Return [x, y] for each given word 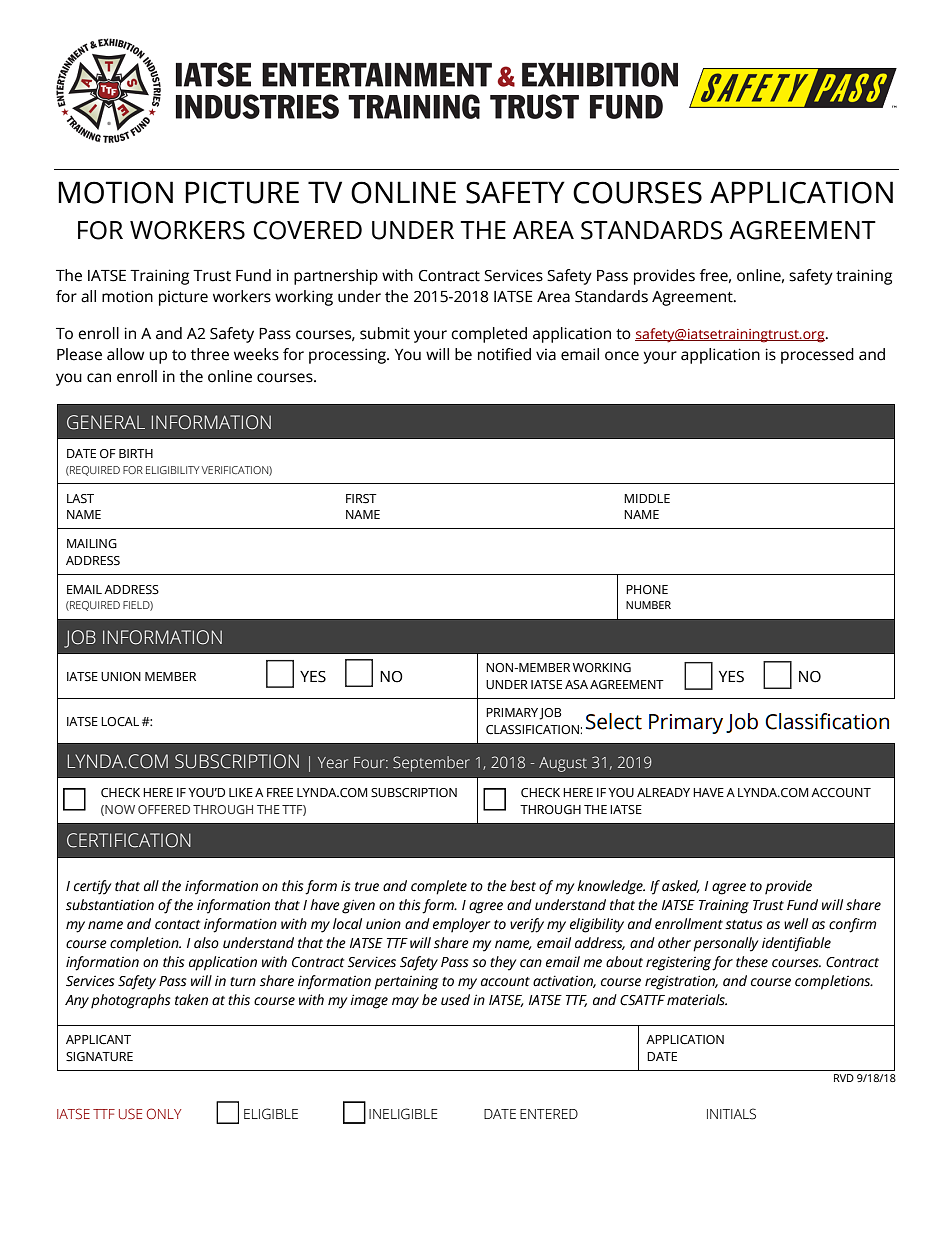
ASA [576, 685]
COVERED [307, 230]
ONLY [164, 1113]
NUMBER [648, 605]
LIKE [241, 792]
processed [817, 356]
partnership [336, 277]
